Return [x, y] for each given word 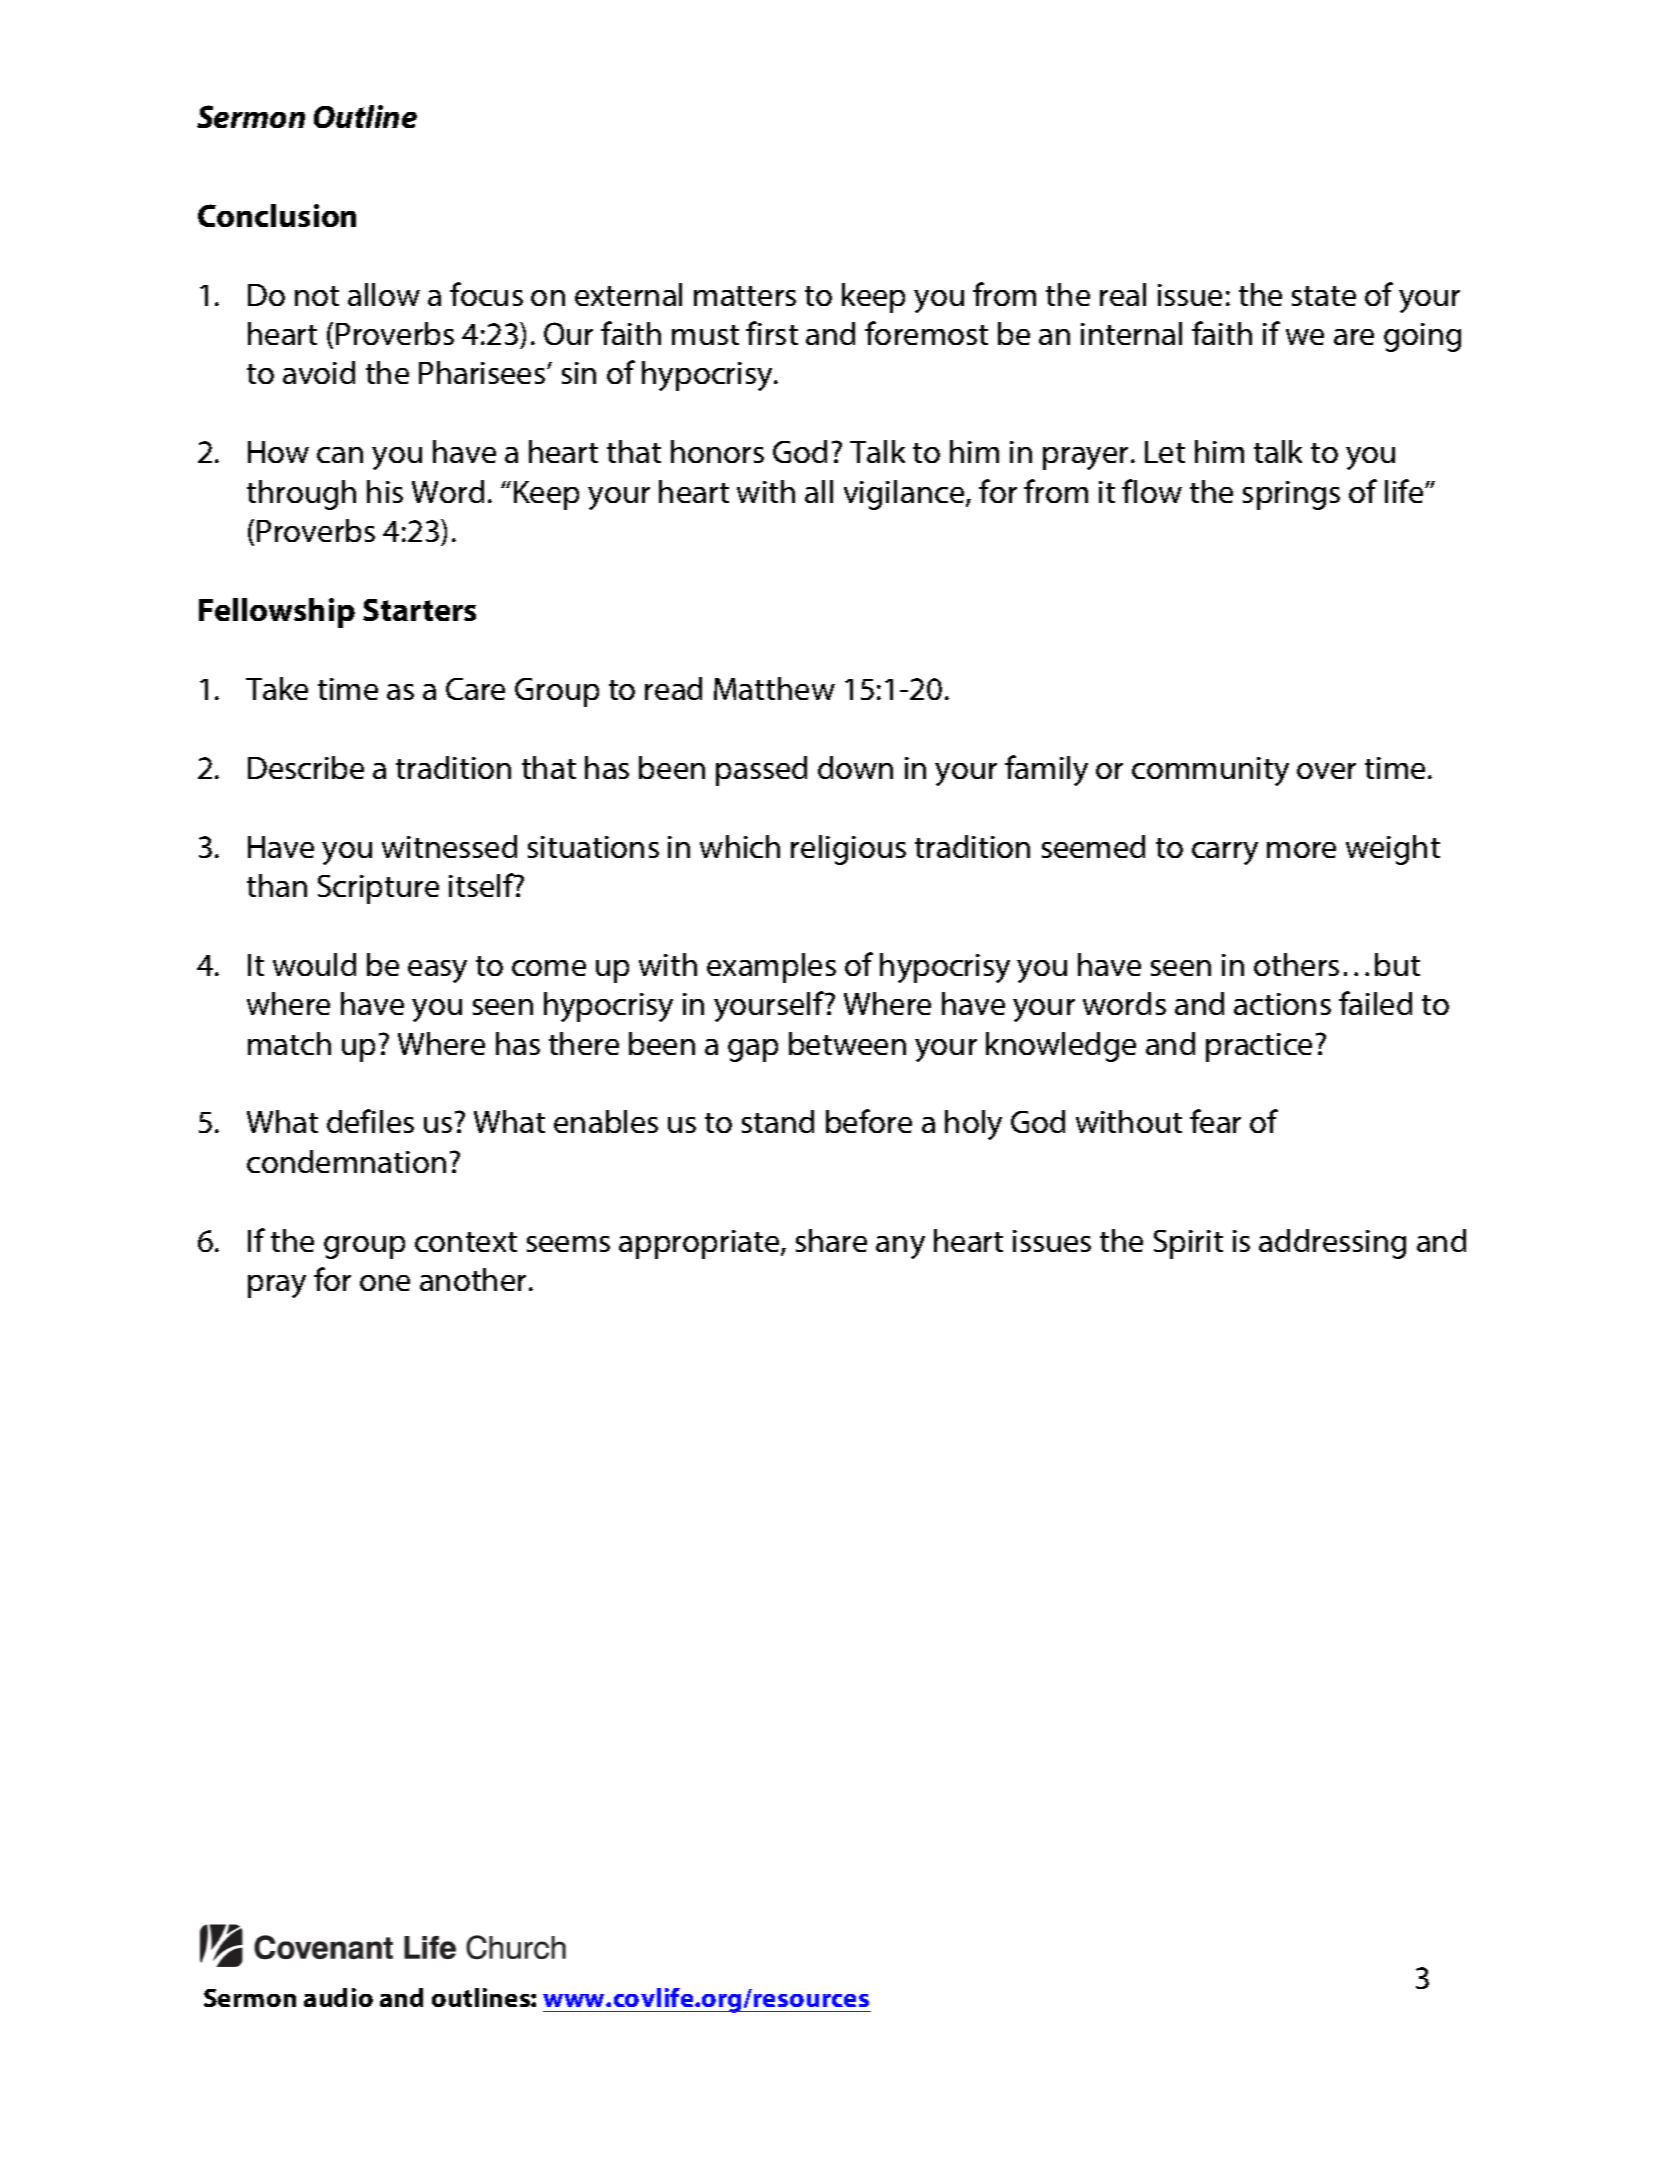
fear [1215, 1121]
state [1324, 296]
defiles [370, 1121]
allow [384, 294]
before [869, 1121]
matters [745, 296]
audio [338, 1997]
